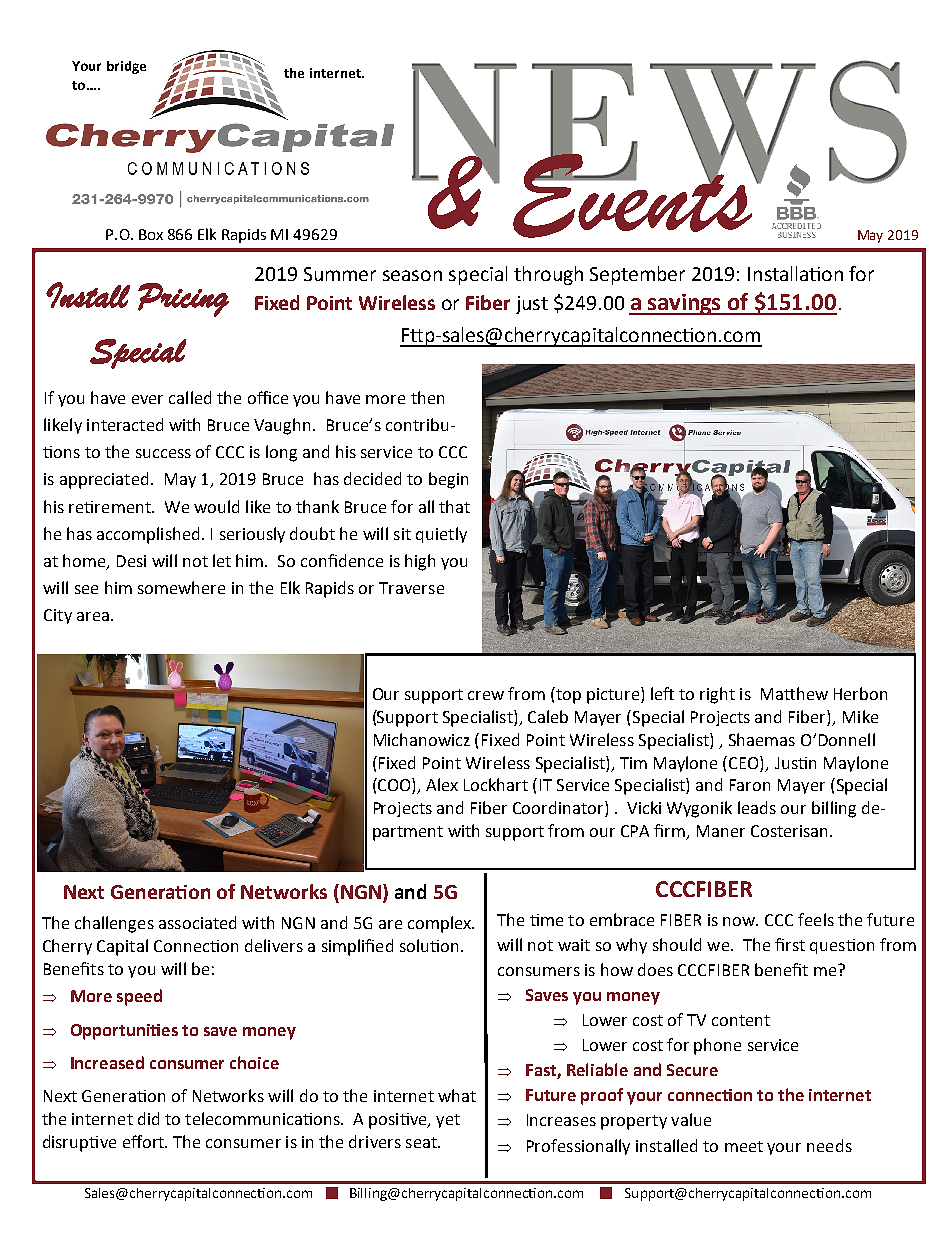  What do you see at coordinates (448, 1121) in the page?
I see `yet` at bounding box center [448, 1121].
